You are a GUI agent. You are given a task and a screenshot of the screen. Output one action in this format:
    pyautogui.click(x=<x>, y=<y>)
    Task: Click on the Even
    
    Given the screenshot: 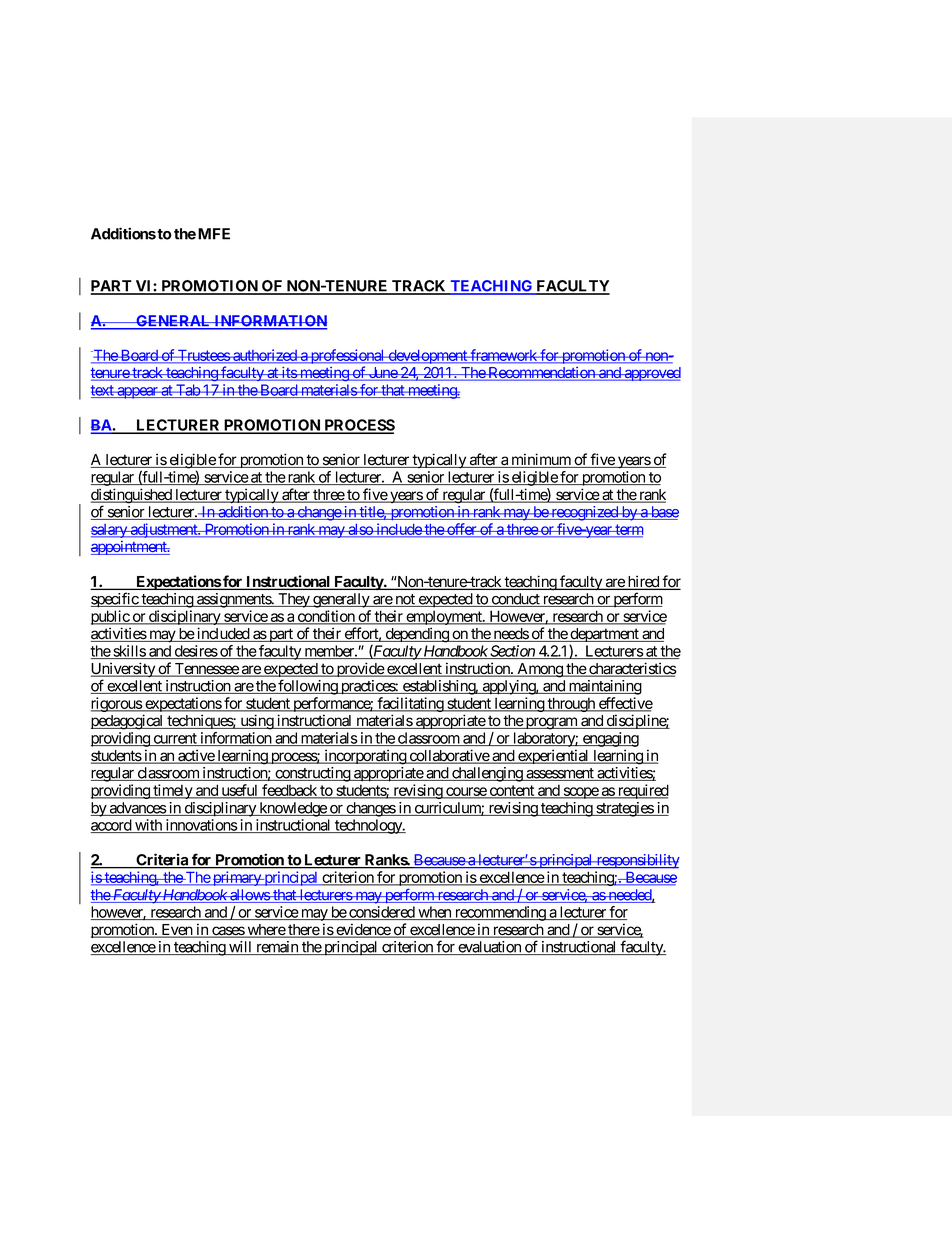 What is the action you would take?
    pyautogui.click(x=176, y=931)
